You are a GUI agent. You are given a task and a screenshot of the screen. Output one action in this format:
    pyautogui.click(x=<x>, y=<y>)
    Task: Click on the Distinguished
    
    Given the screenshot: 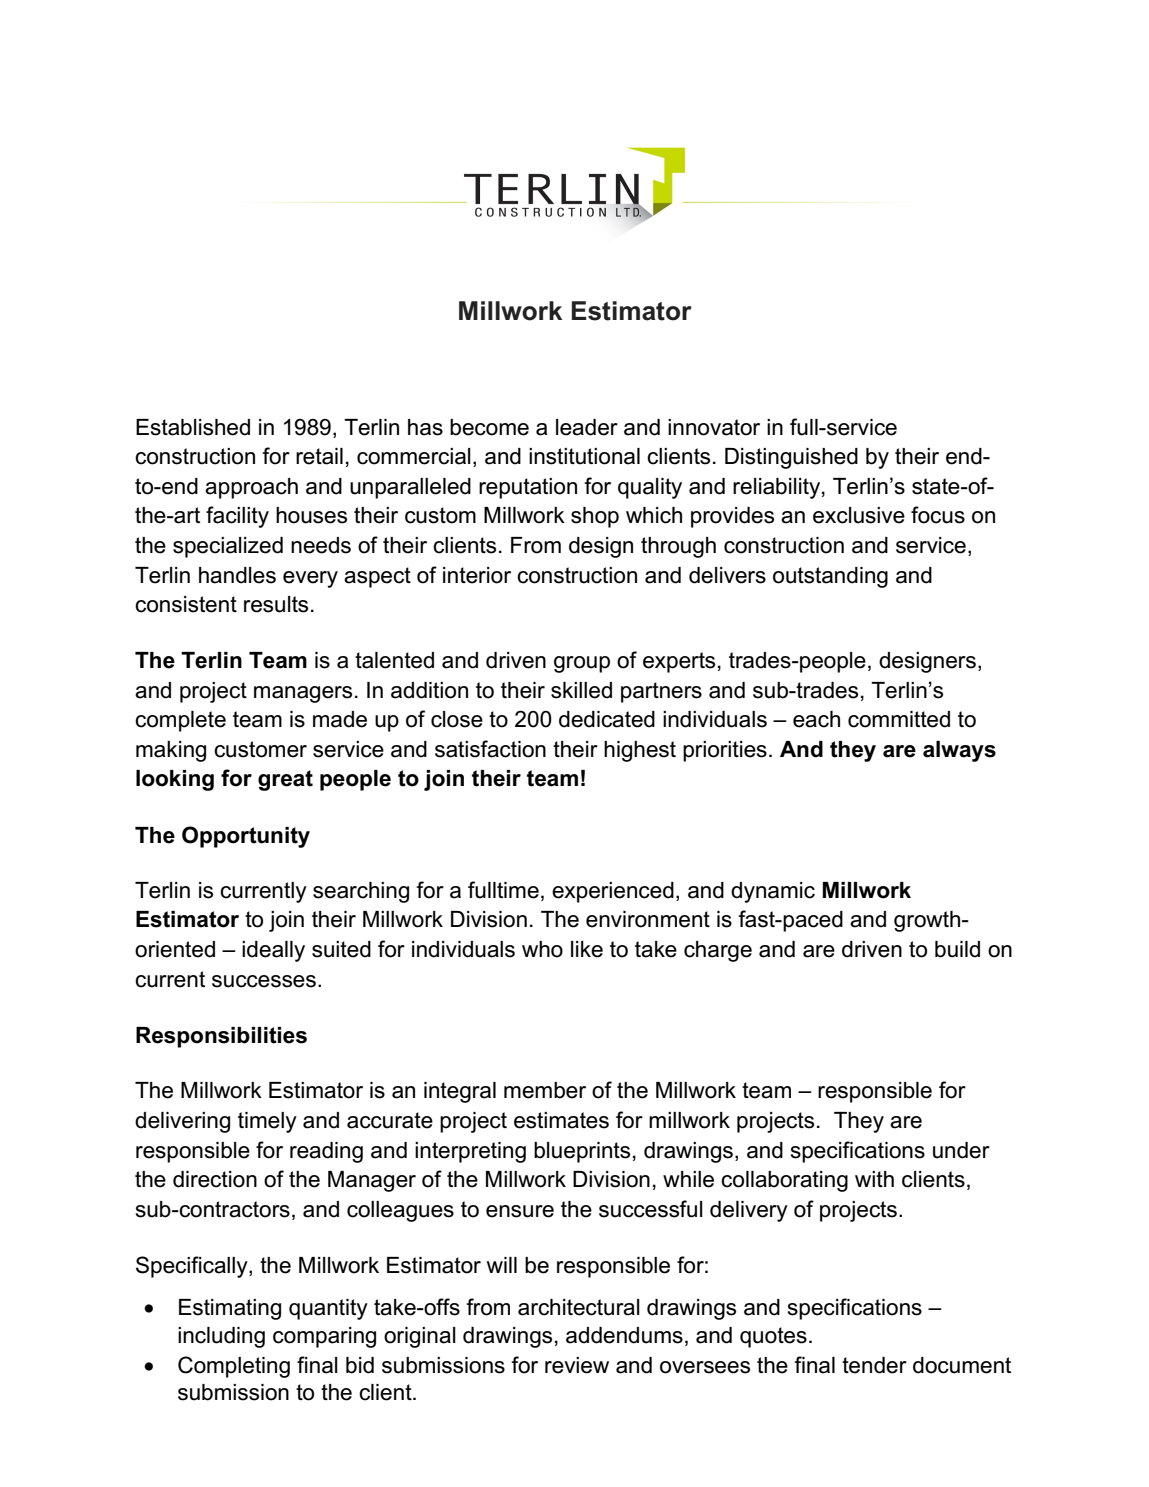 What is the action you would take?
    pyautogui.click(x=791, y=458)
